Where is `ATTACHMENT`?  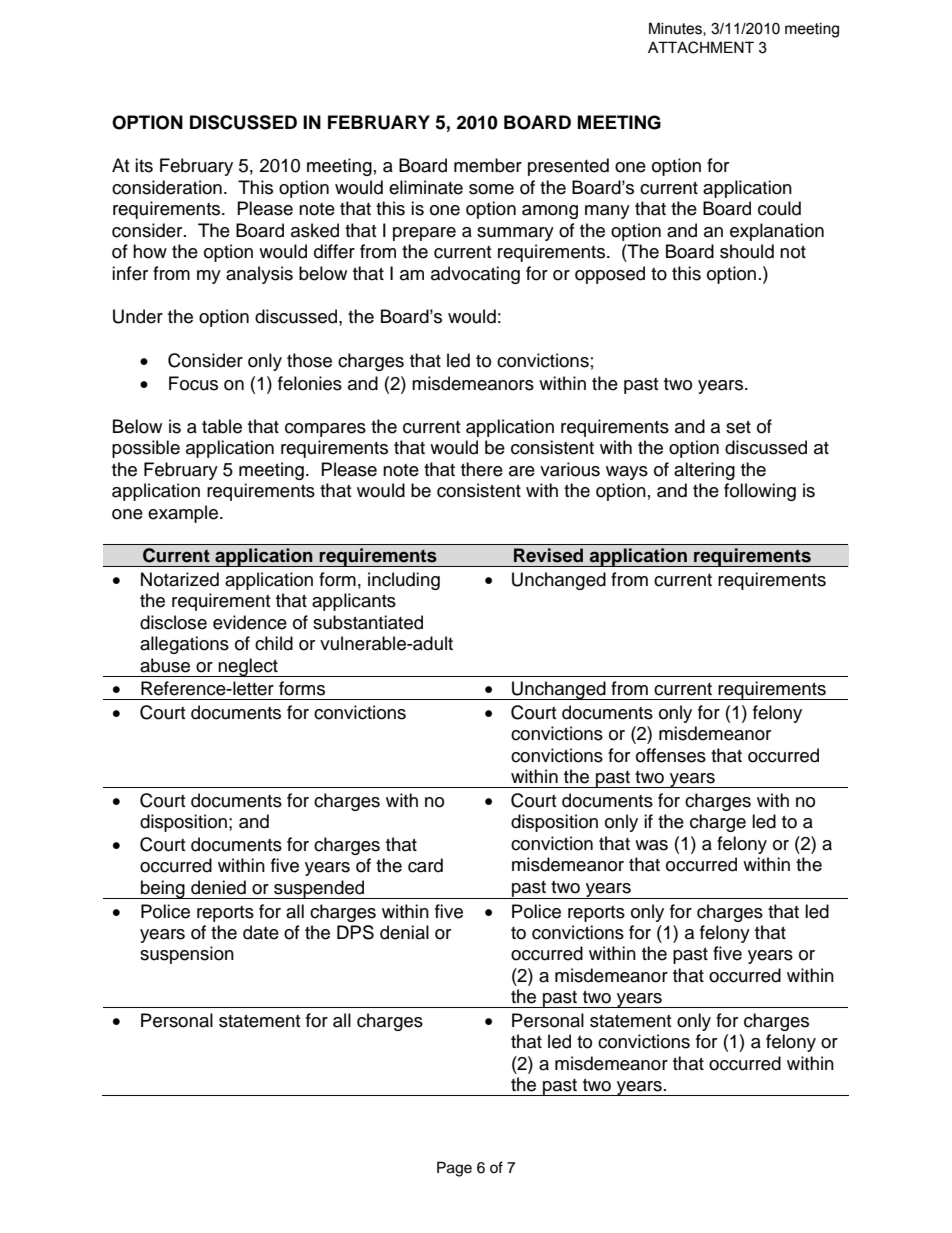
ATTACHMENT is located at coordinates (701, 47).
